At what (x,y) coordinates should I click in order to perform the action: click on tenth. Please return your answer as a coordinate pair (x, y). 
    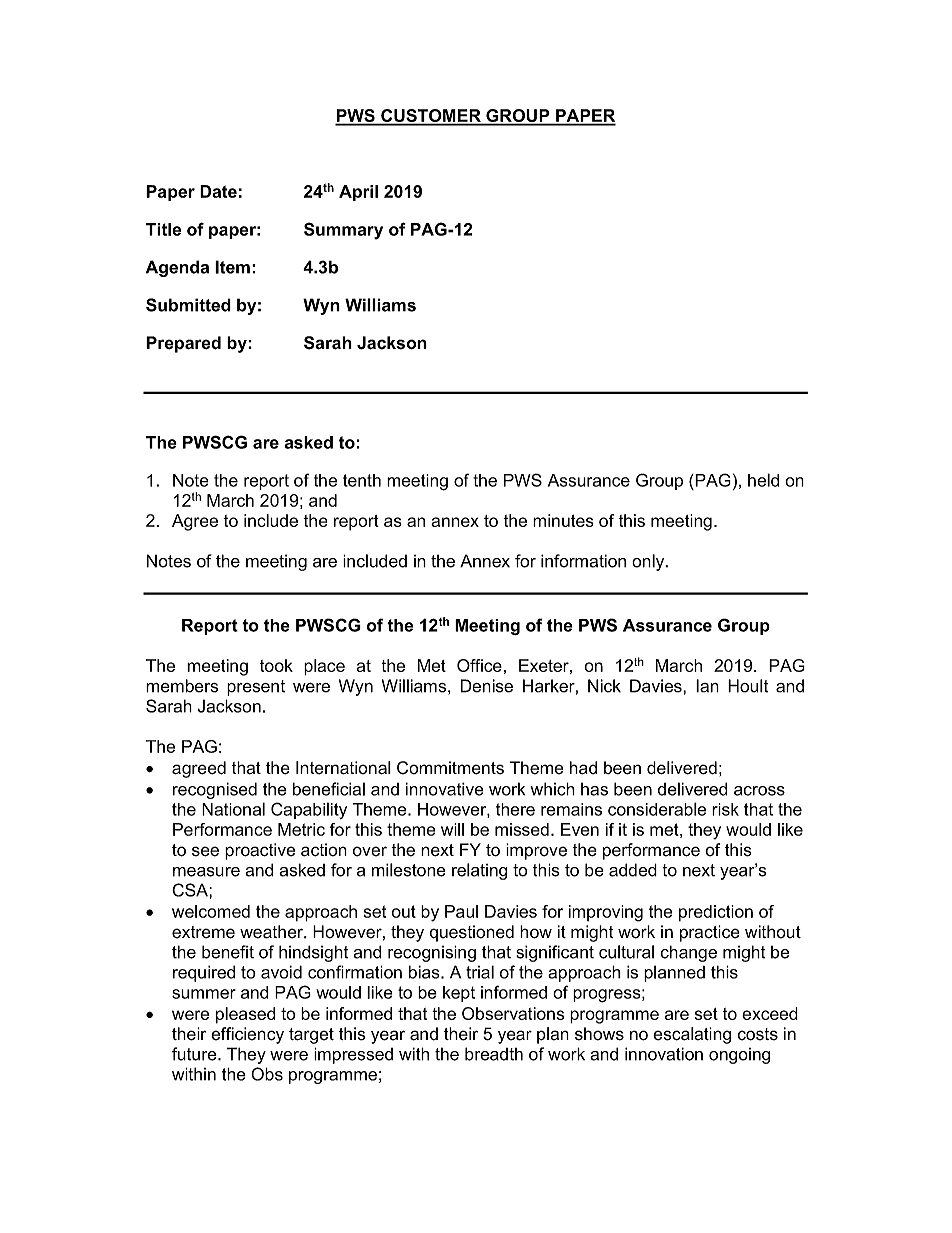
    Looking at the image, I should click on (362, 480).
